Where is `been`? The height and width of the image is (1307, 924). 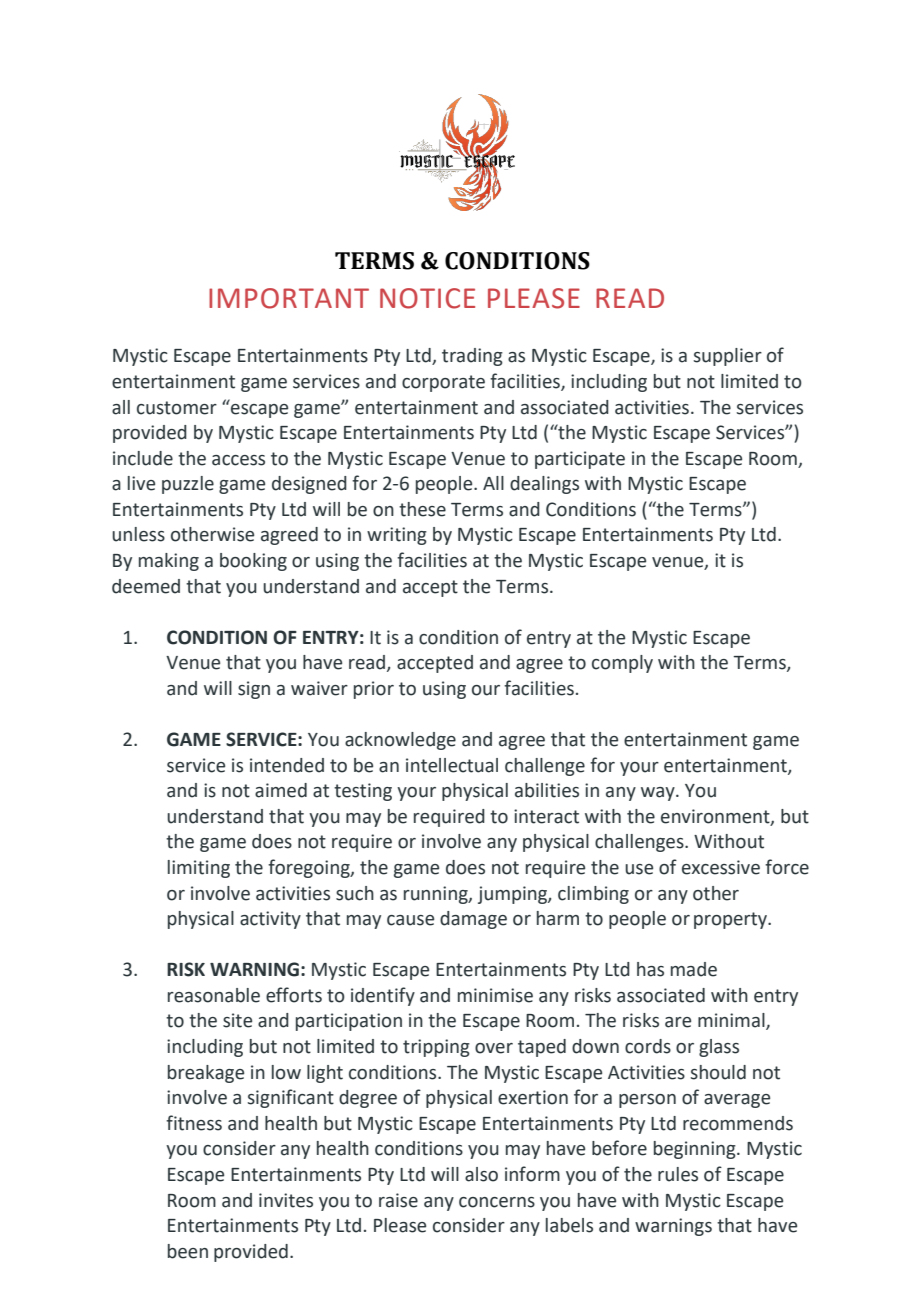 been is located at coordinates (188, 1251).
